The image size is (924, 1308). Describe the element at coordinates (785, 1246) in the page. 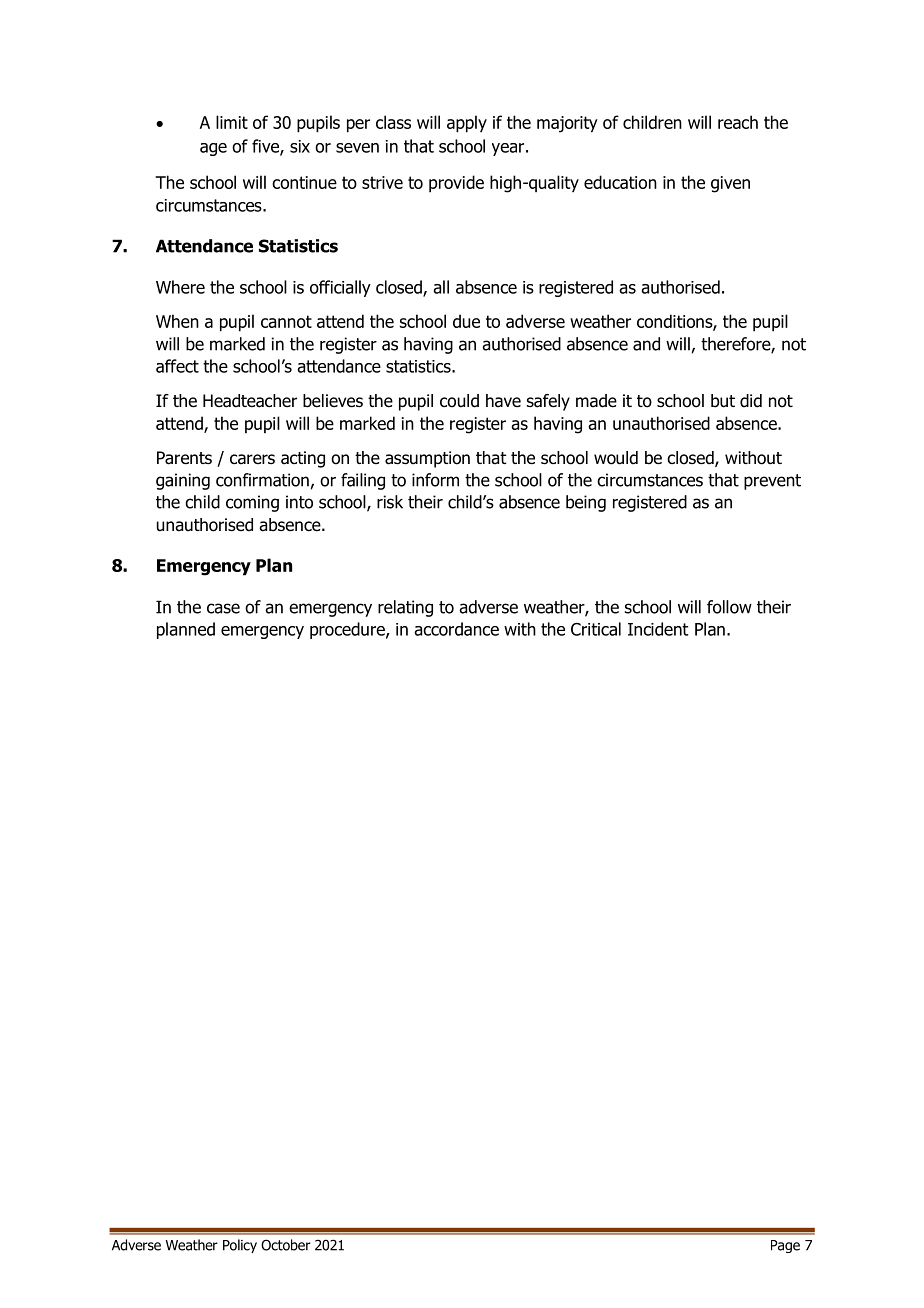

I see `Page` at that location.
